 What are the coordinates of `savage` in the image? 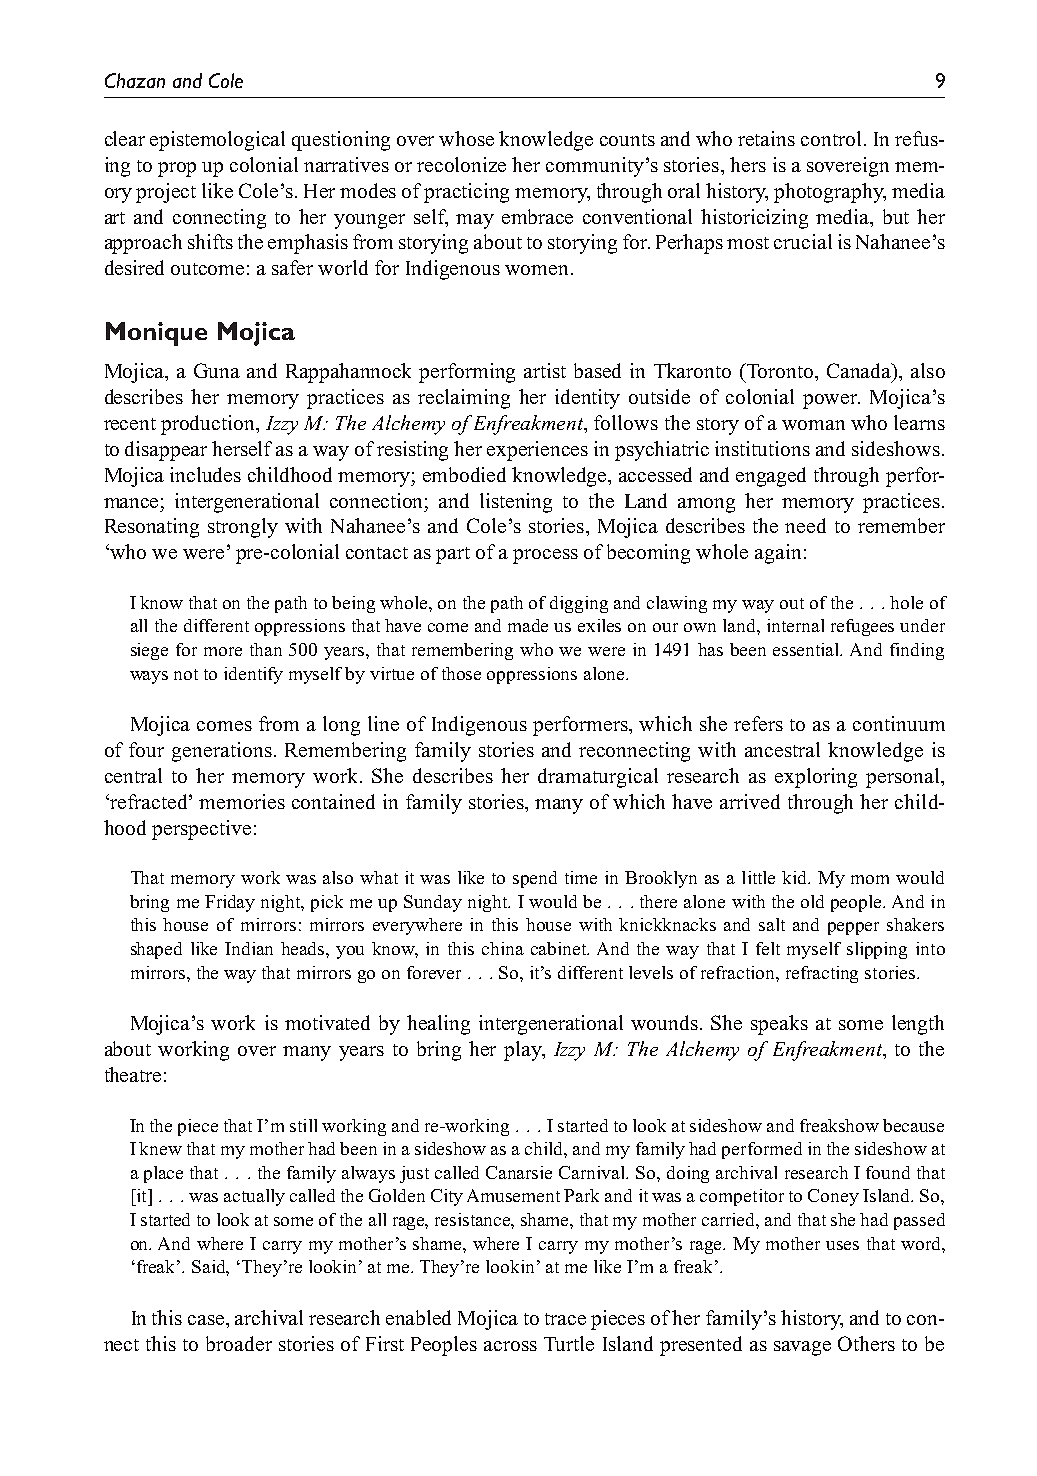 It's located at (802, 1348).
